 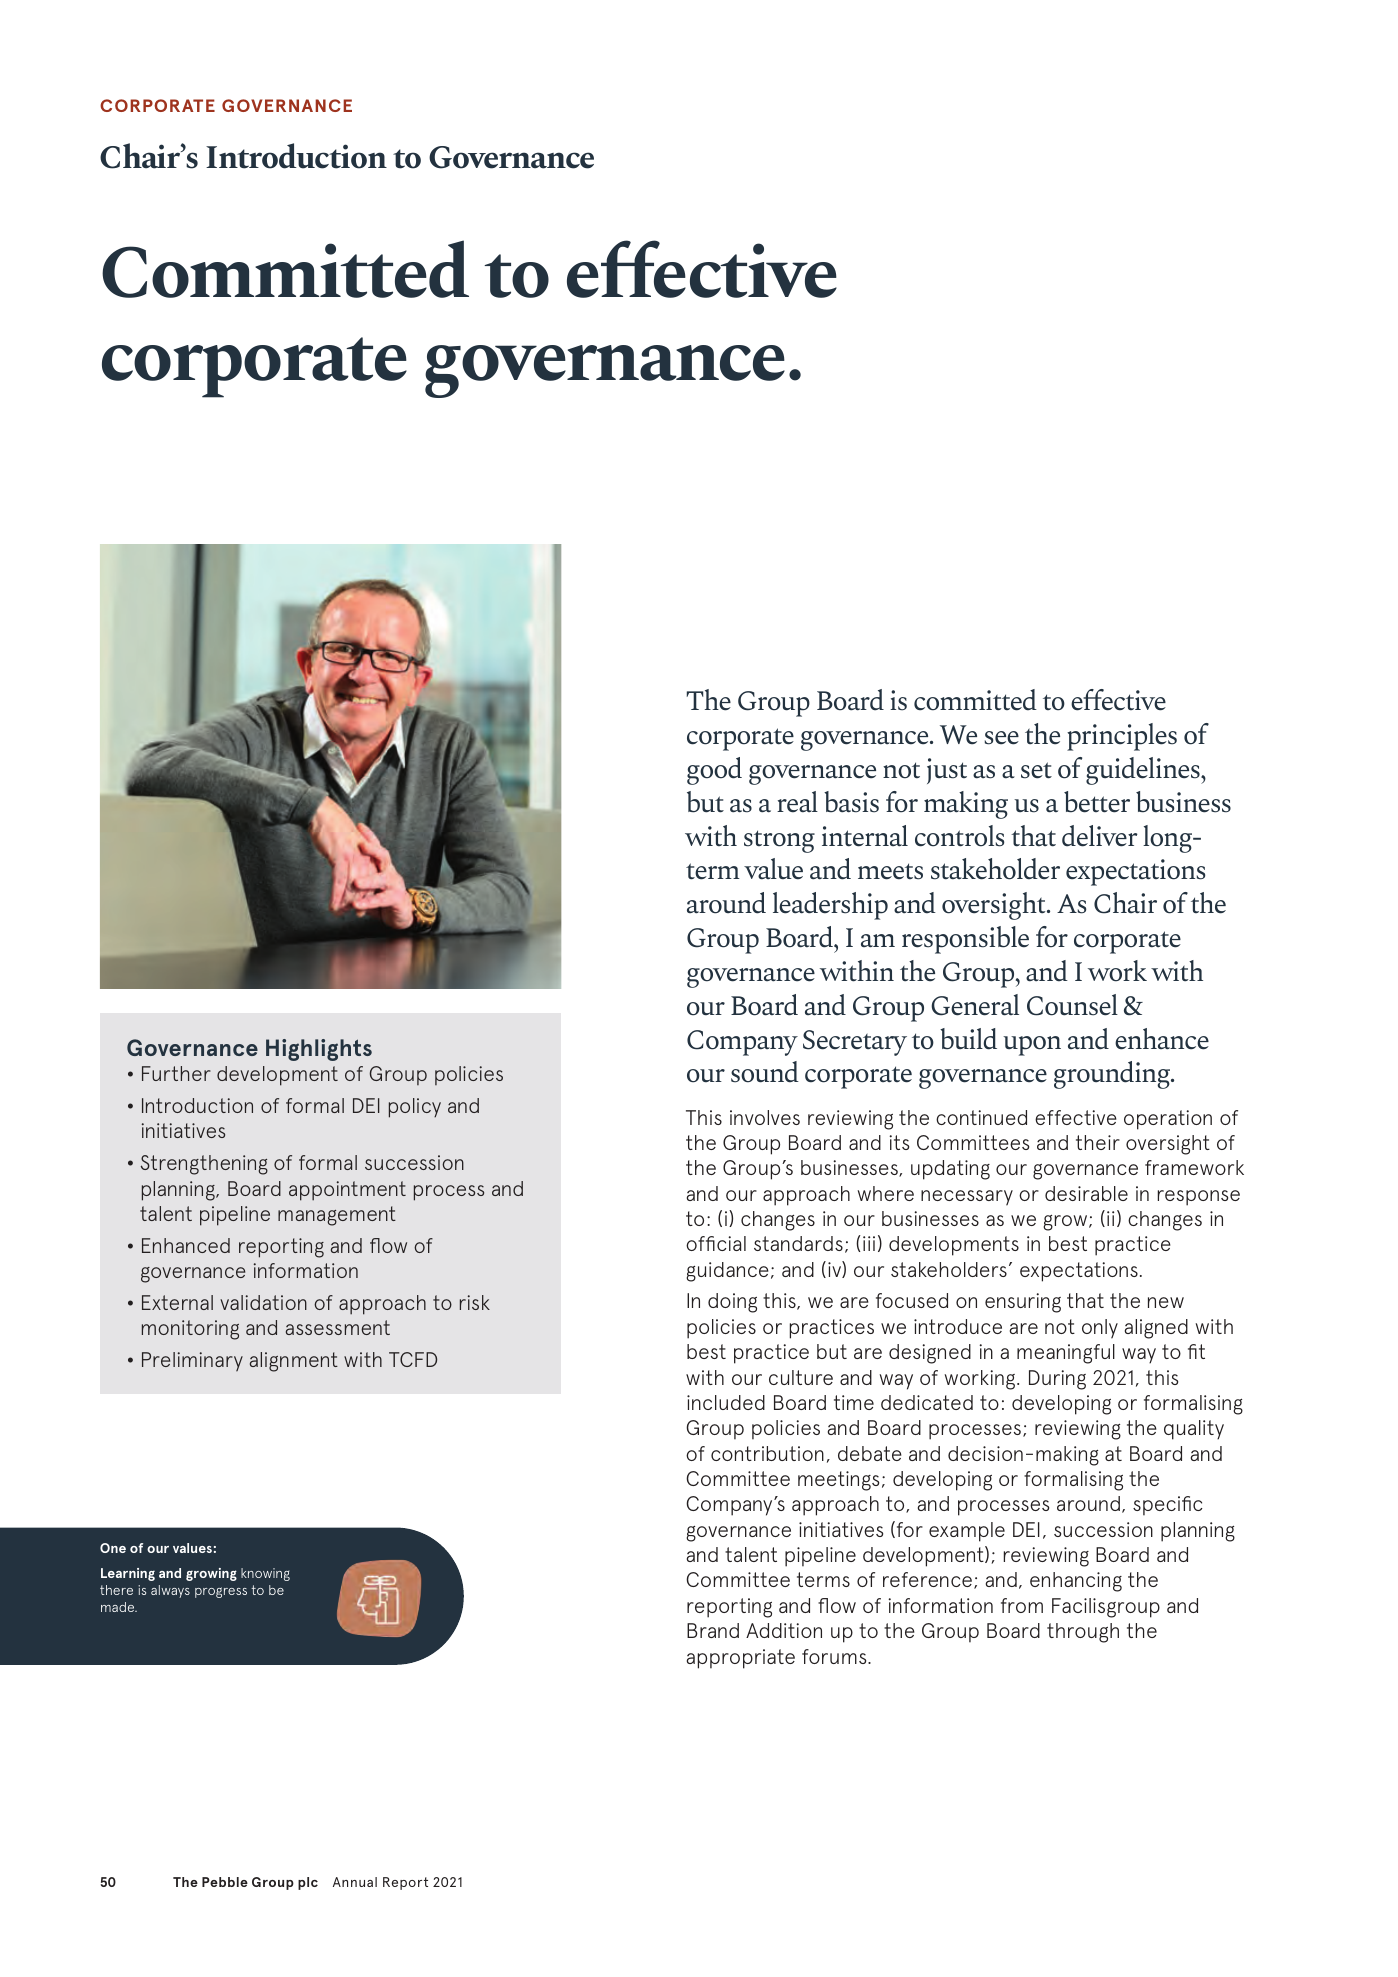 I want to click on Brand, so click(x=713, y=1630).
